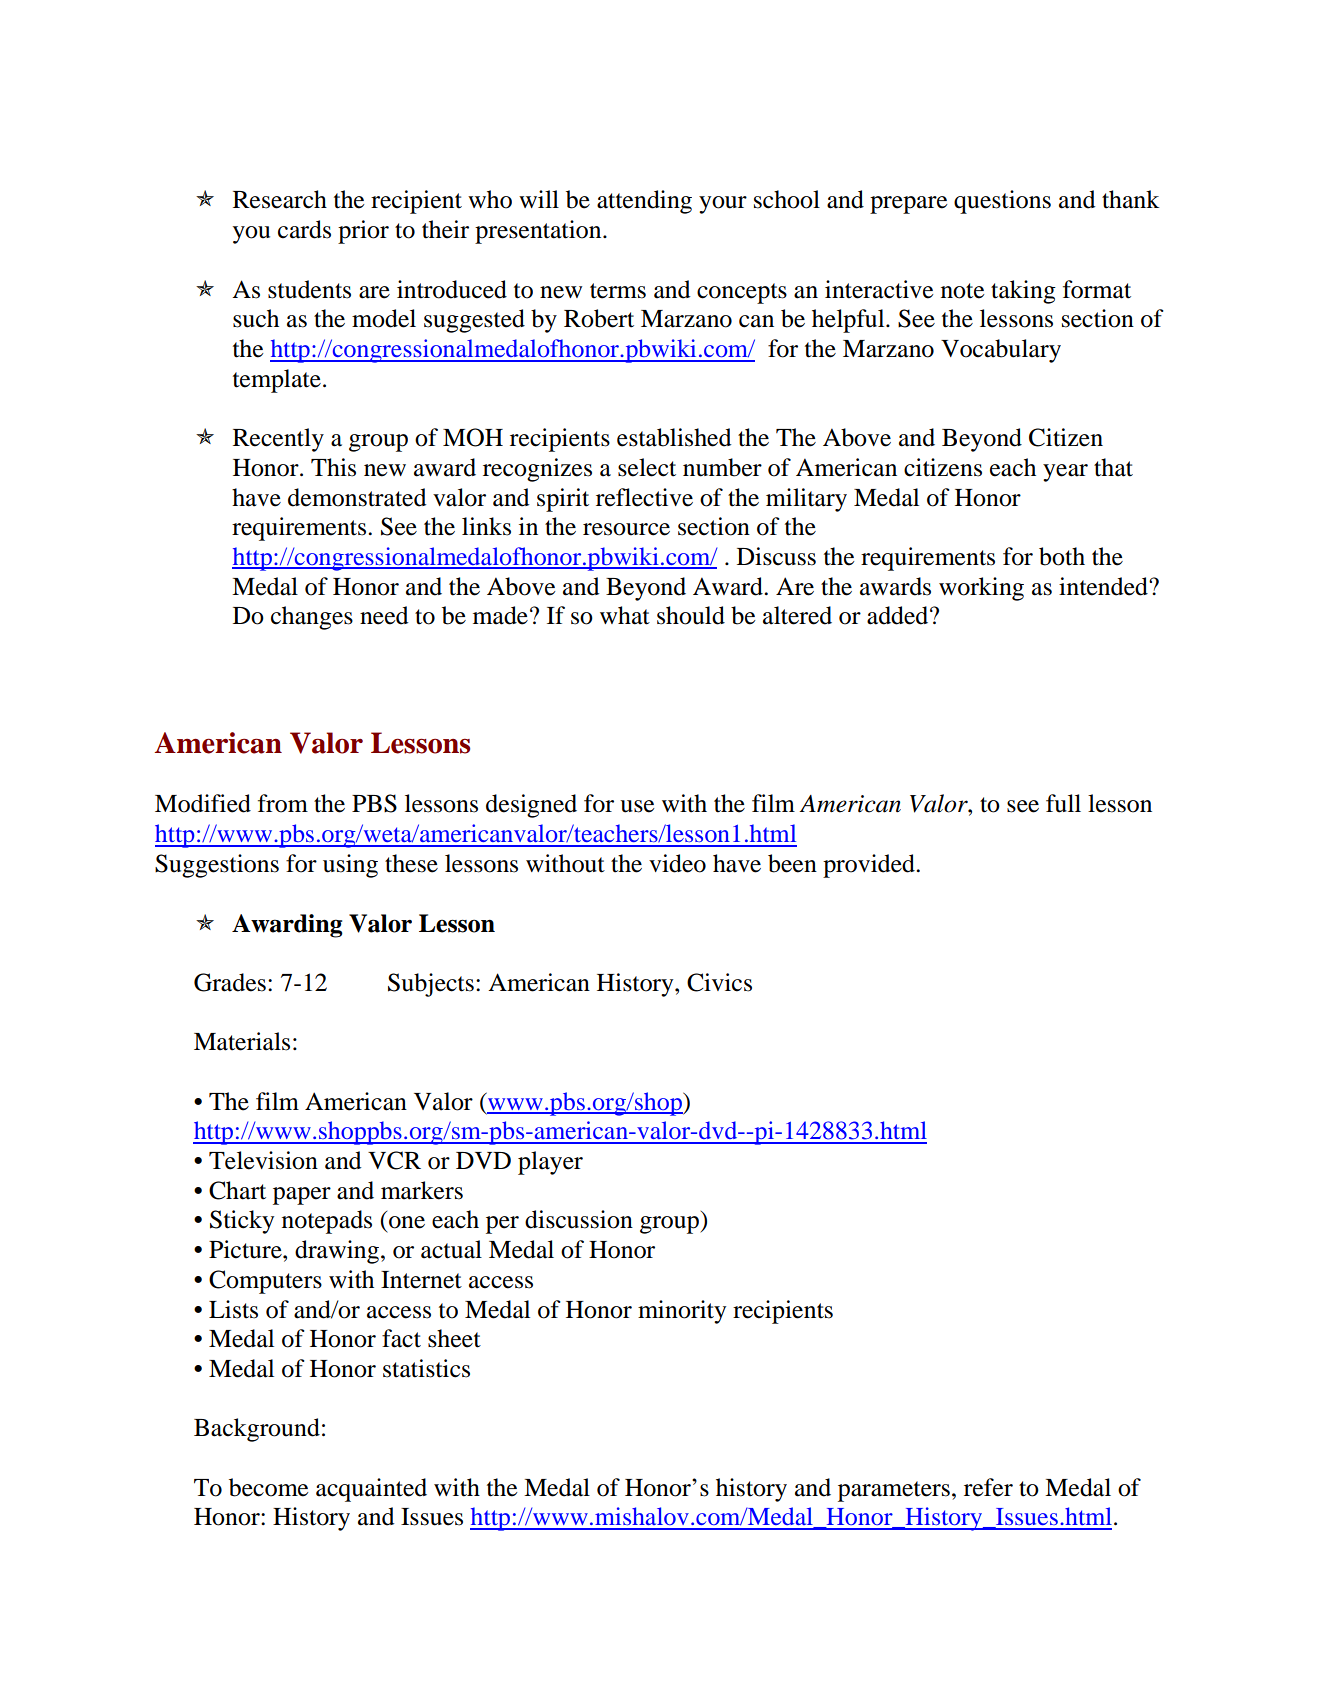 The height and width of the screenshot is (1705, 1317). What do you see at coordinates (1065, 473) in the screenshot?
I see `year` at bounding box center [1065, 473].
